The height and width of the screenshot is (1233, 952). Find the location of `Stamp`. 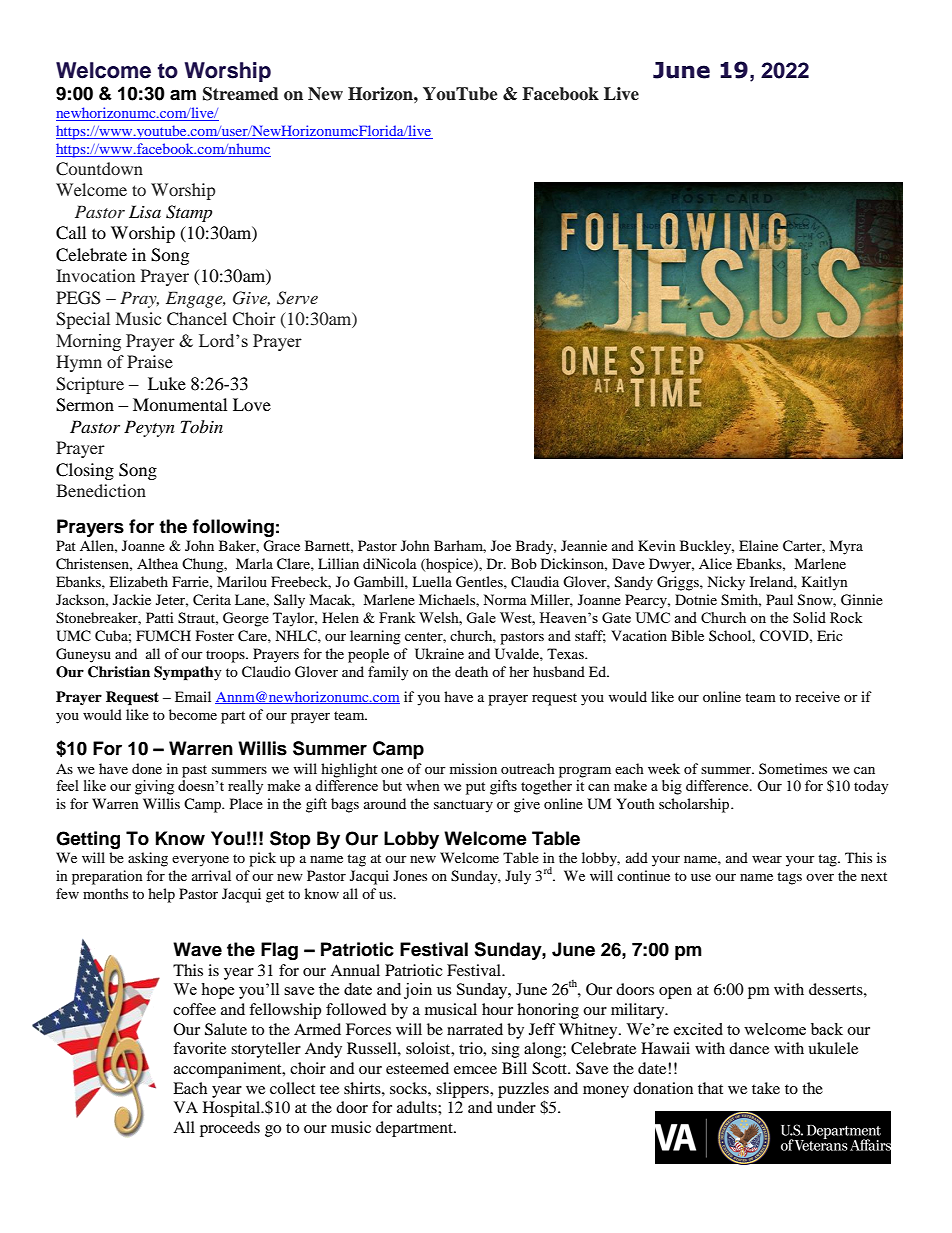

Stamp is located at coordinates (189, 213).
